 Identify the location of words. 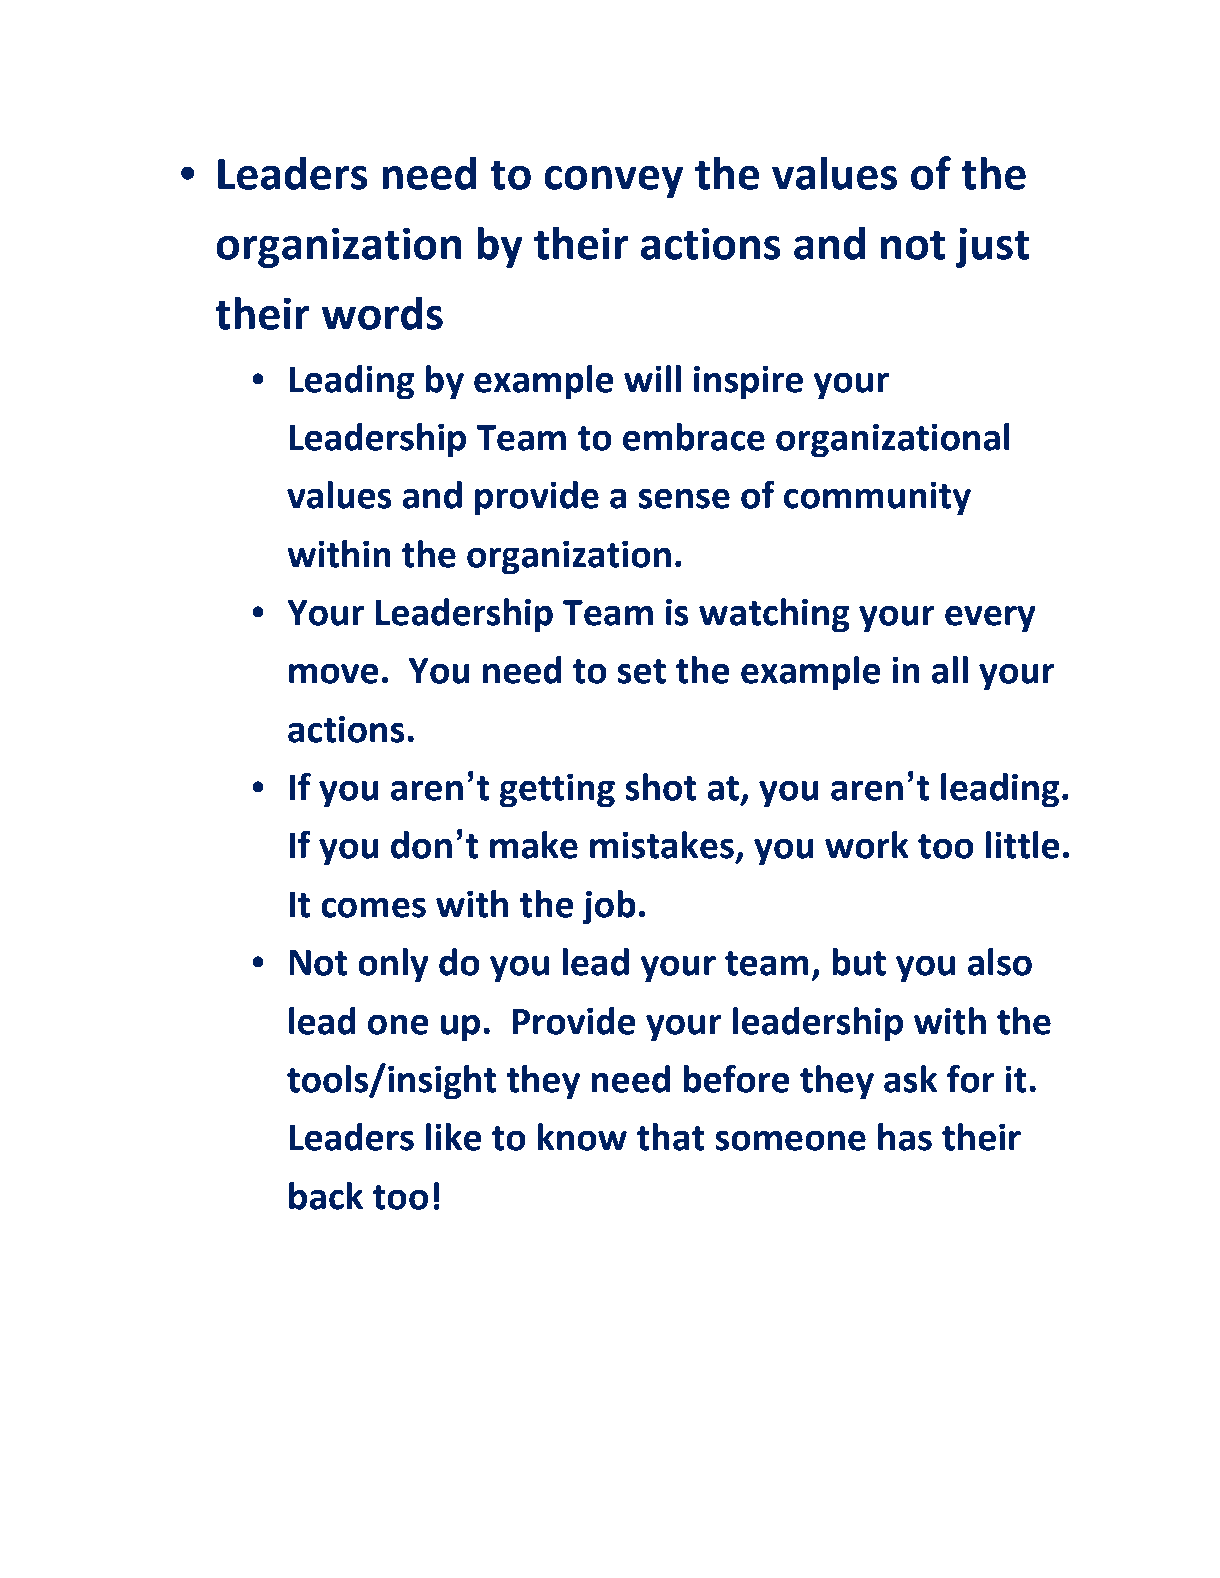
(382, 313).
